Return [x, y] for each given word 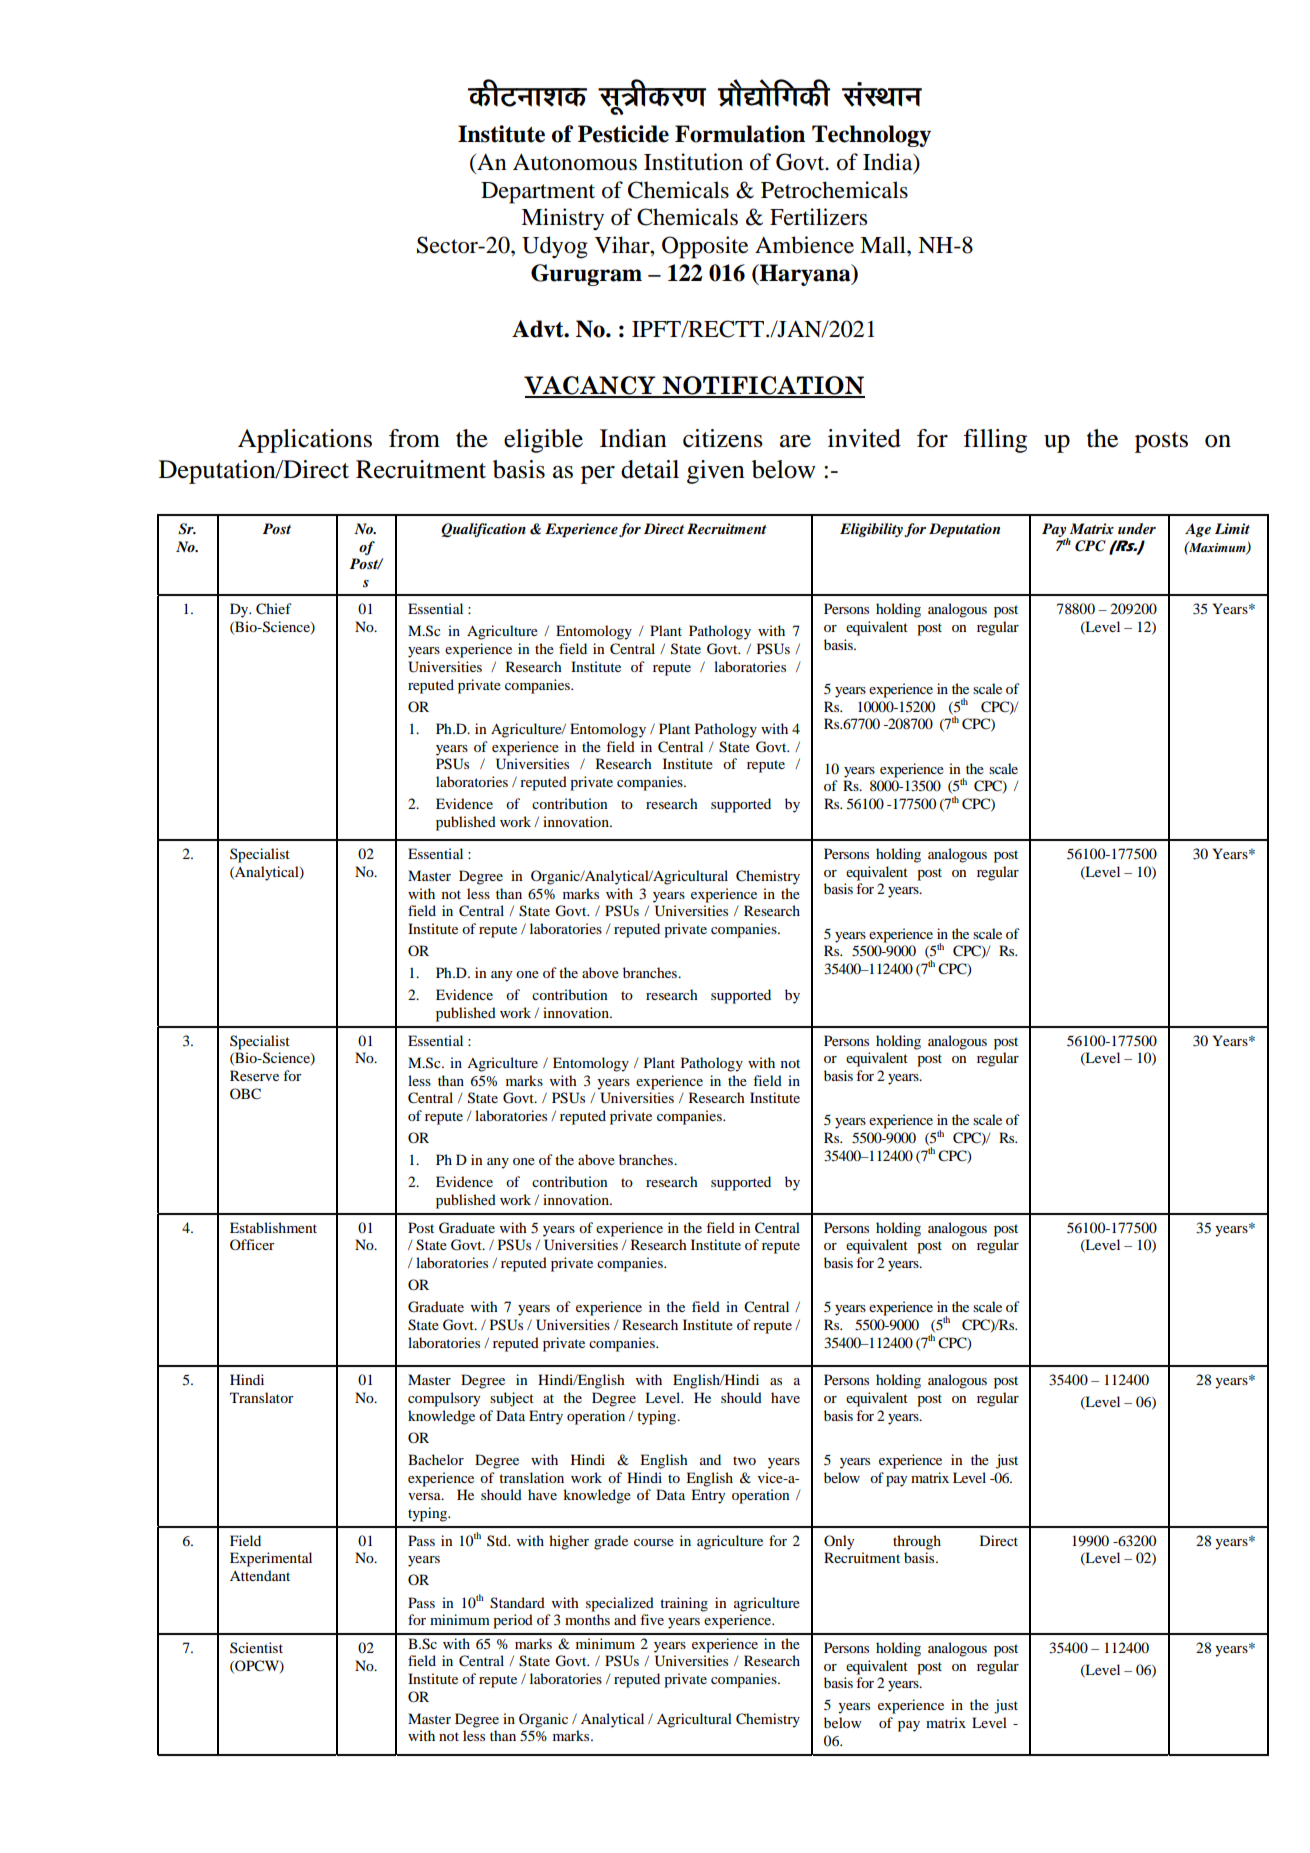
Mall [884, 245]
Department [538, 193]
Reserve [254, 1075]
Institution [693, 162]
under [1137, 528]
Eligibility [871, 530]
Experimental [271, 1559]
